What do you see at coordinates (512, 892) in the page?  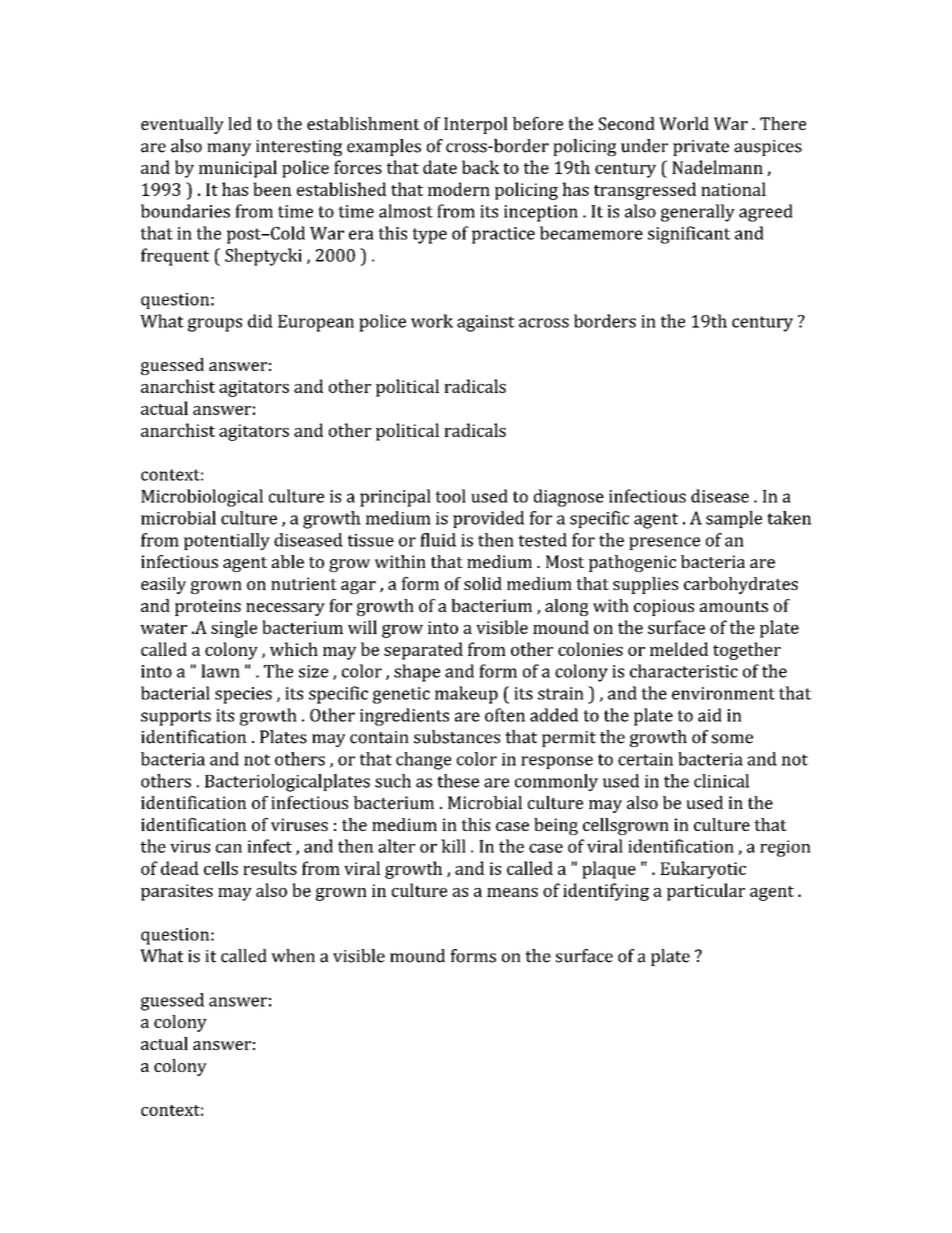 I see `means` at bounding box center [512, 892].
